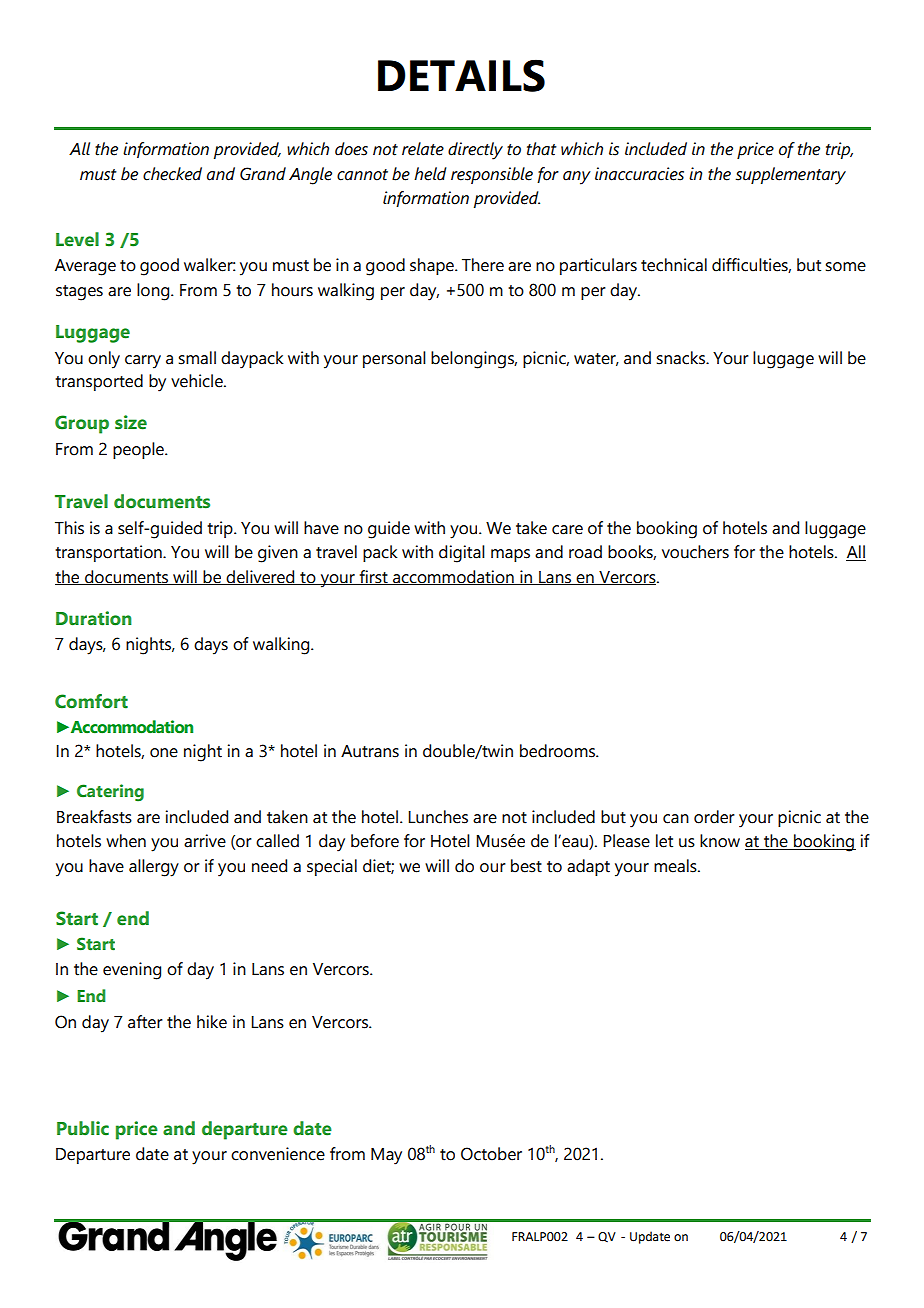  What do you see at coordinates (695, 552) in the document?
I see `vouchers` at bounding box center [695, 552].
